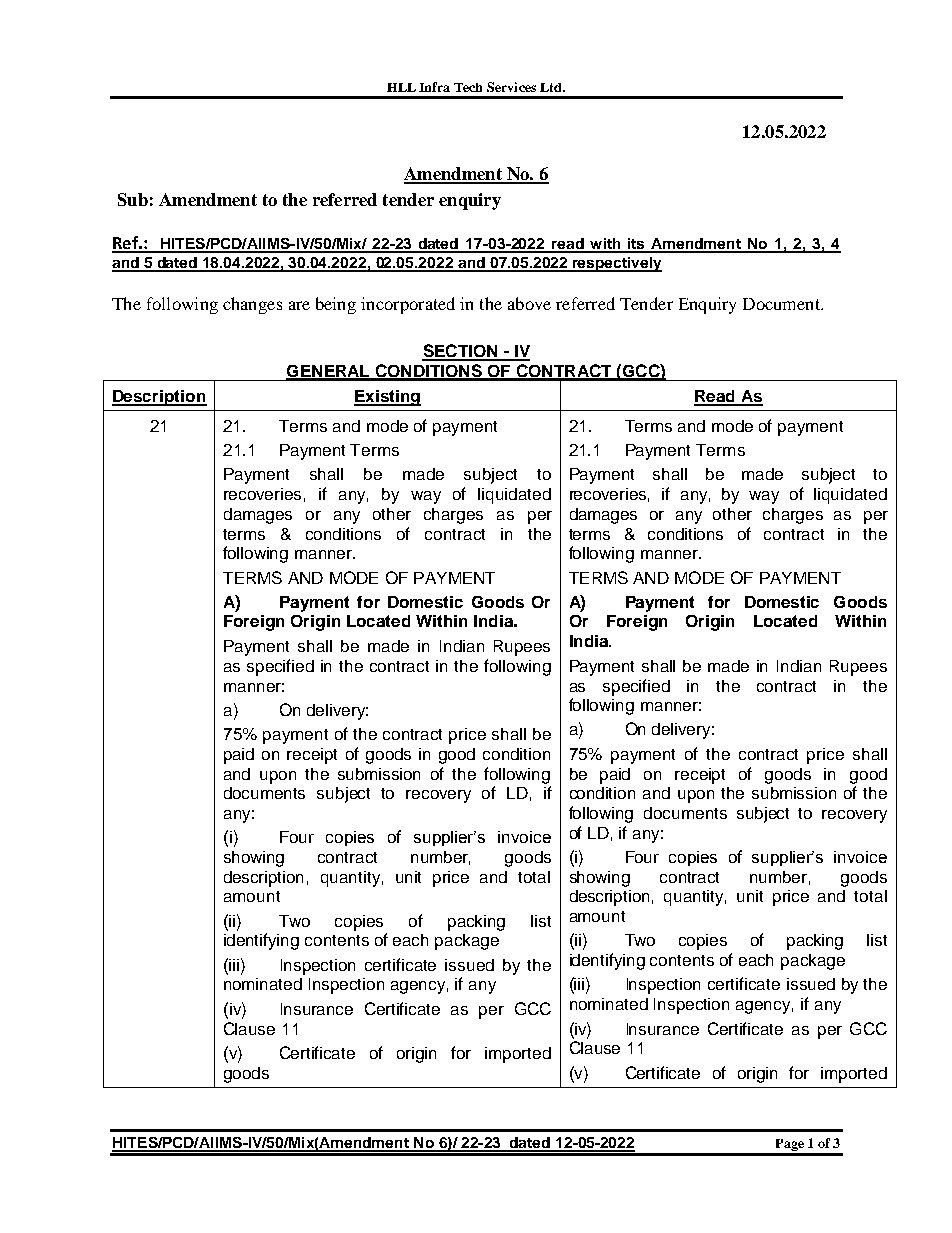 The image size is (952, 1233). What do you see at coordinates (387, 398) in the document?
I see `Existing` at bounding box center [387, 398].
